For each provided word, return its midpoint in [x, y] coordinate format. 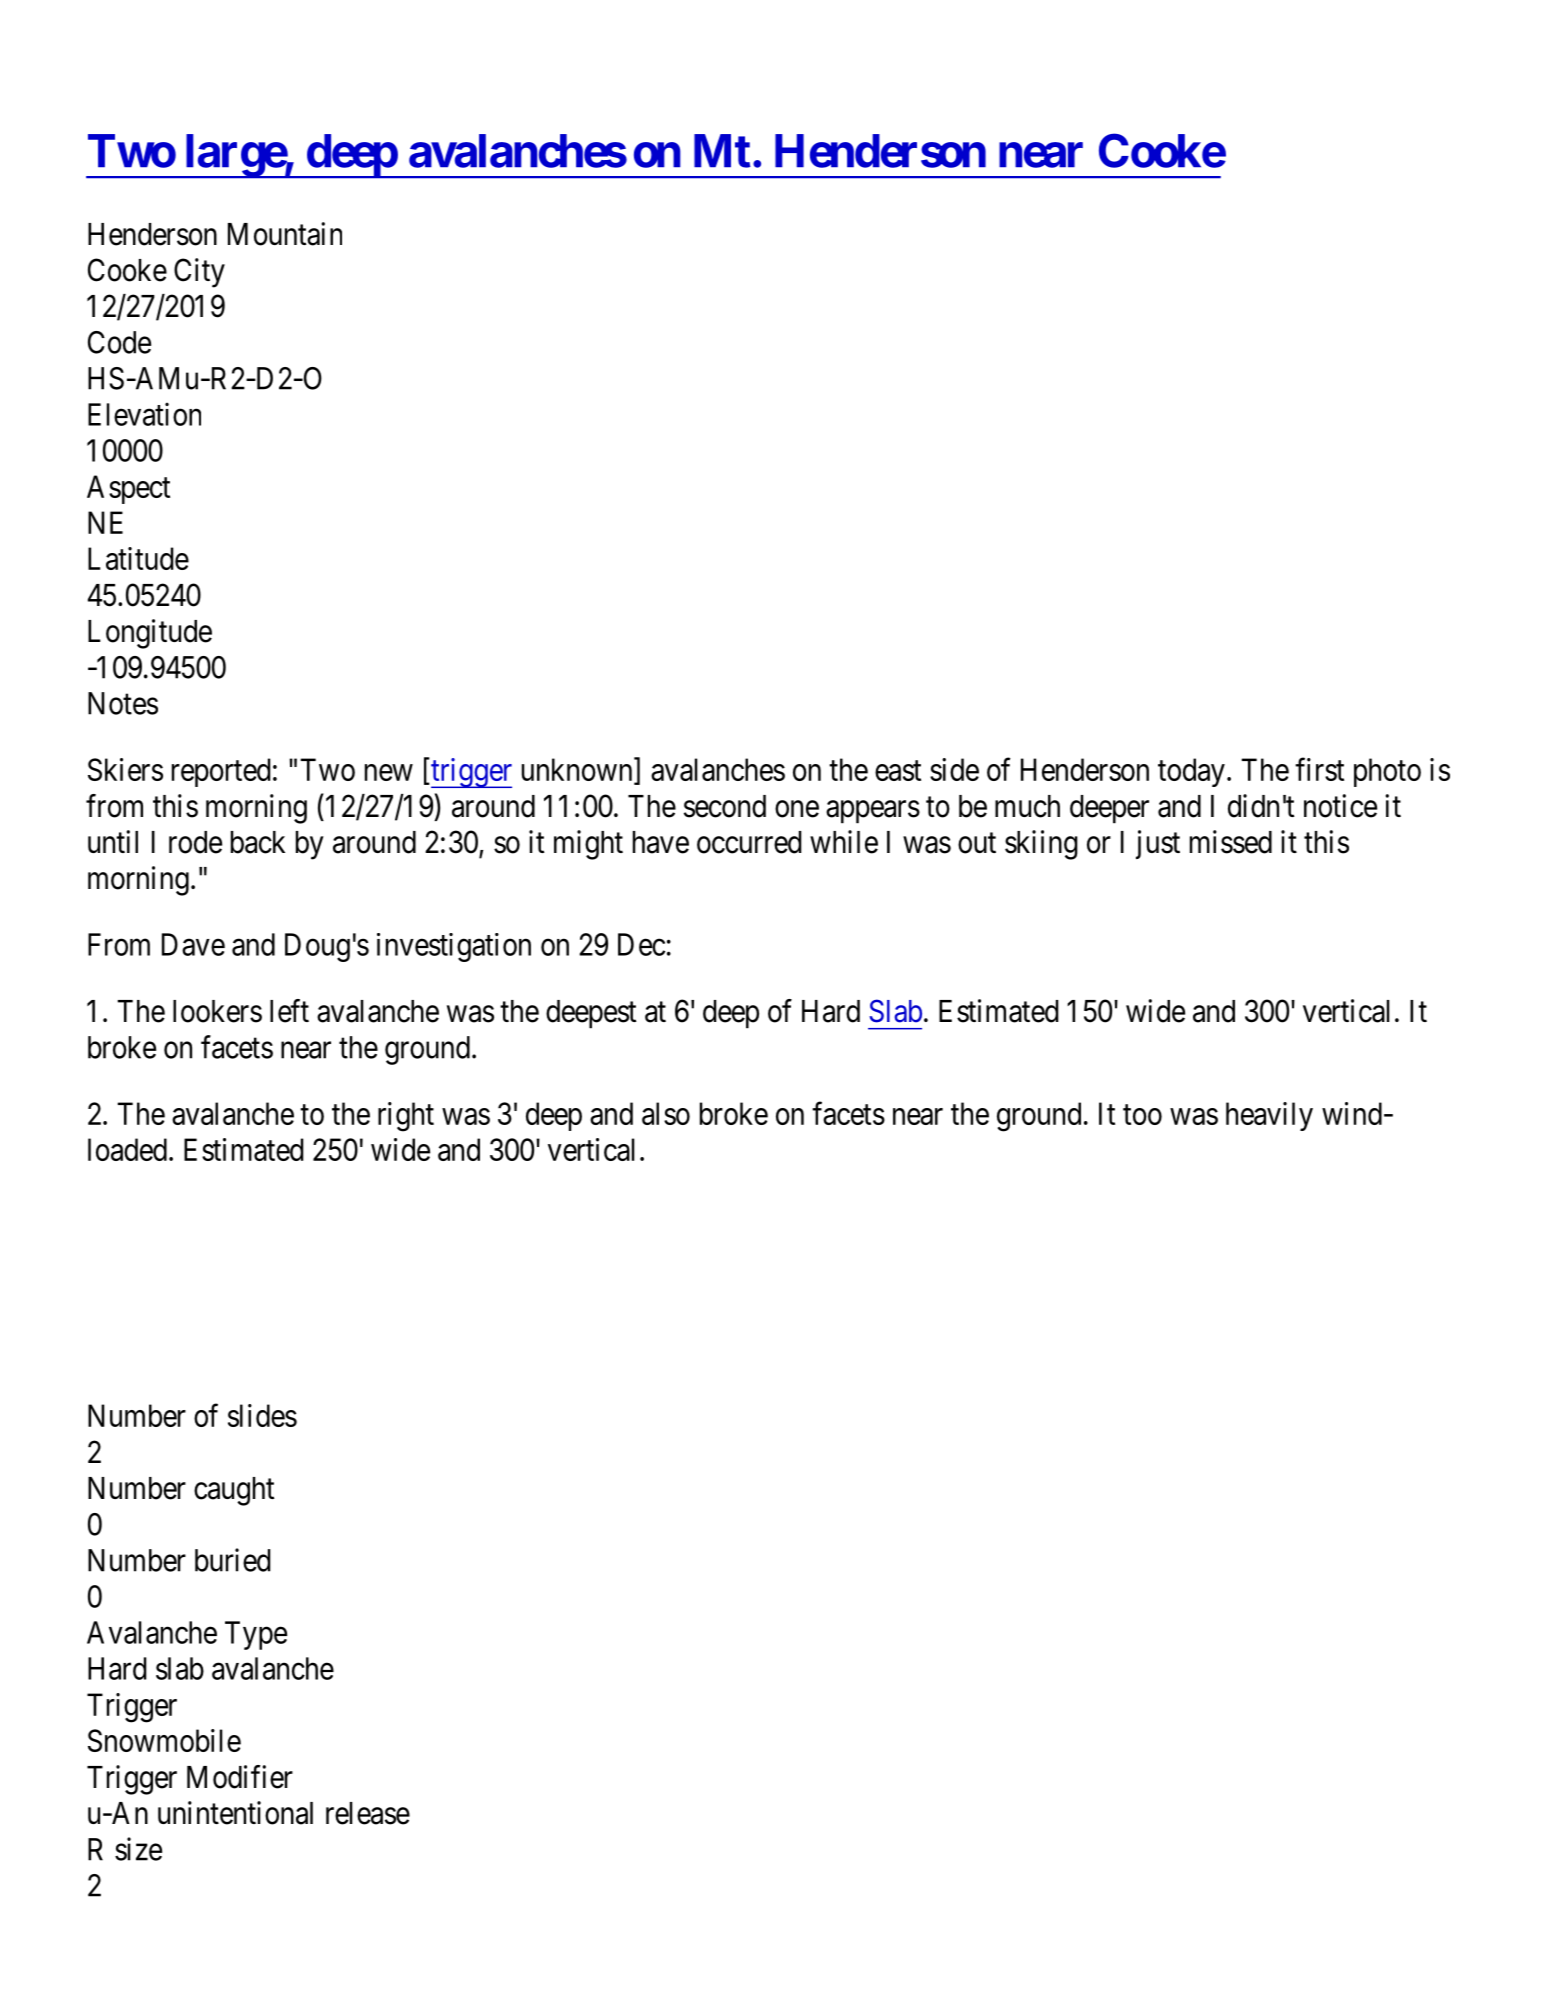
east [898, 771]
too [1142, 1115]
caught [234, 1491]
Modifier [240, 1777]
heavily [1269, 1116]
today [1191, 772]
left [289, 1011]
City [199, 273]
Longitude [150, 634]
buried [233, 1560]
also [666, 1113]
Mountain [285, 234]
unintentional [235, 1813]
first [1319, 769]
